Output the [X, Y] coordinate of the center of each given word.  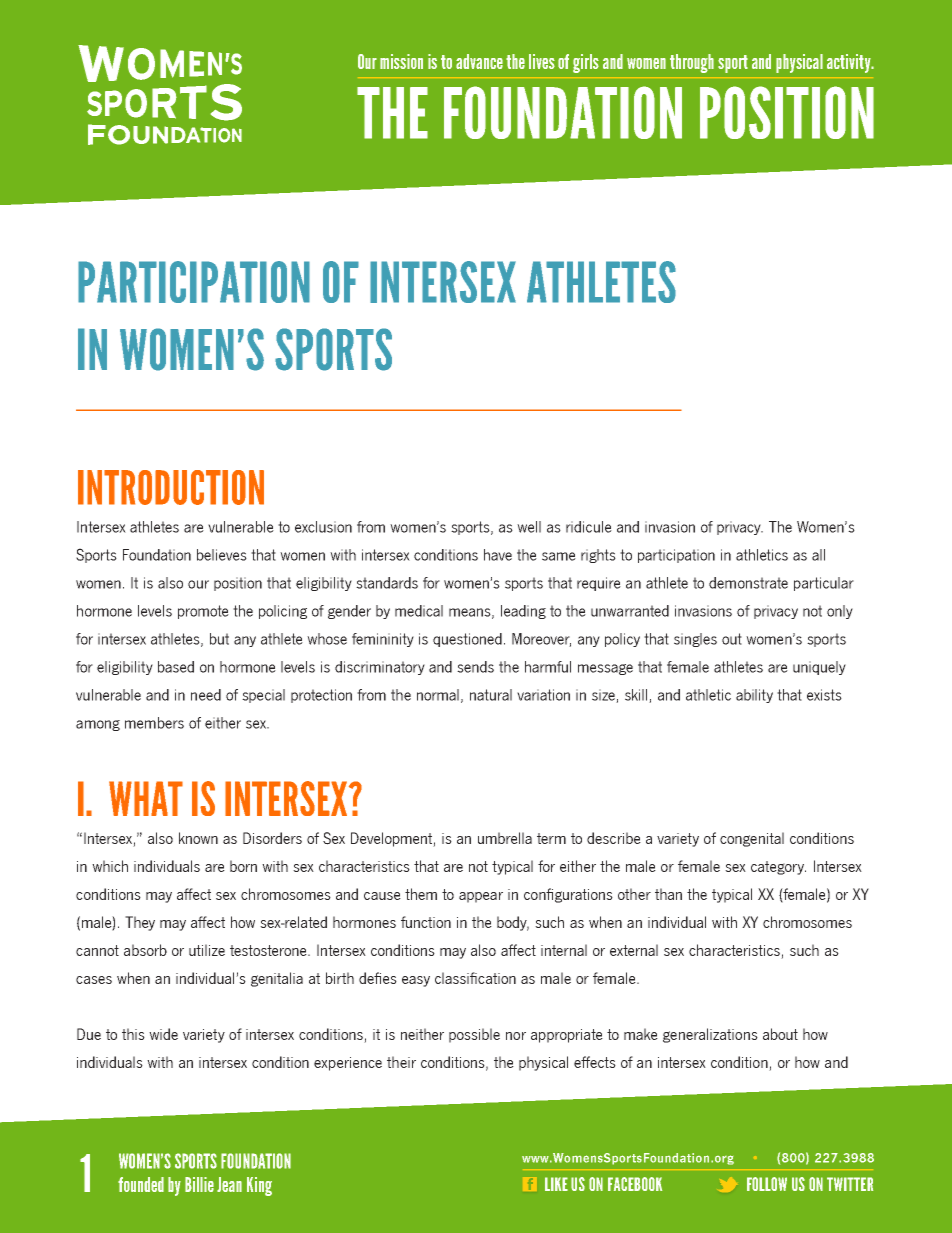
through [692, 63]
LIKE [556, 1184]
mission [401, 61]
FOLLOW [767, 1184]
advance [479, 61]
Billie [199, 1184]
